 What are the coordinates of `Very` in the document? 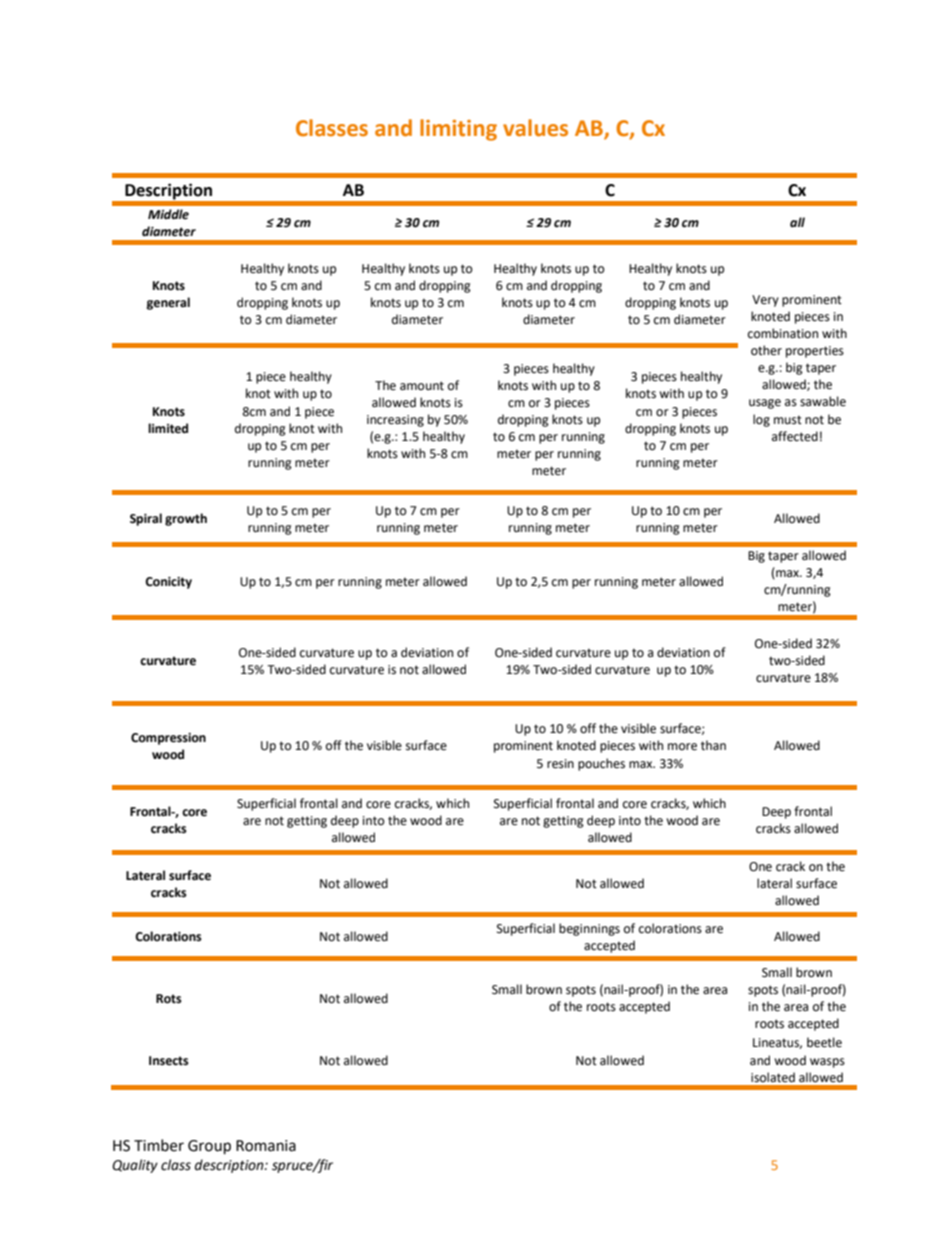 It's located at (765, 301).
